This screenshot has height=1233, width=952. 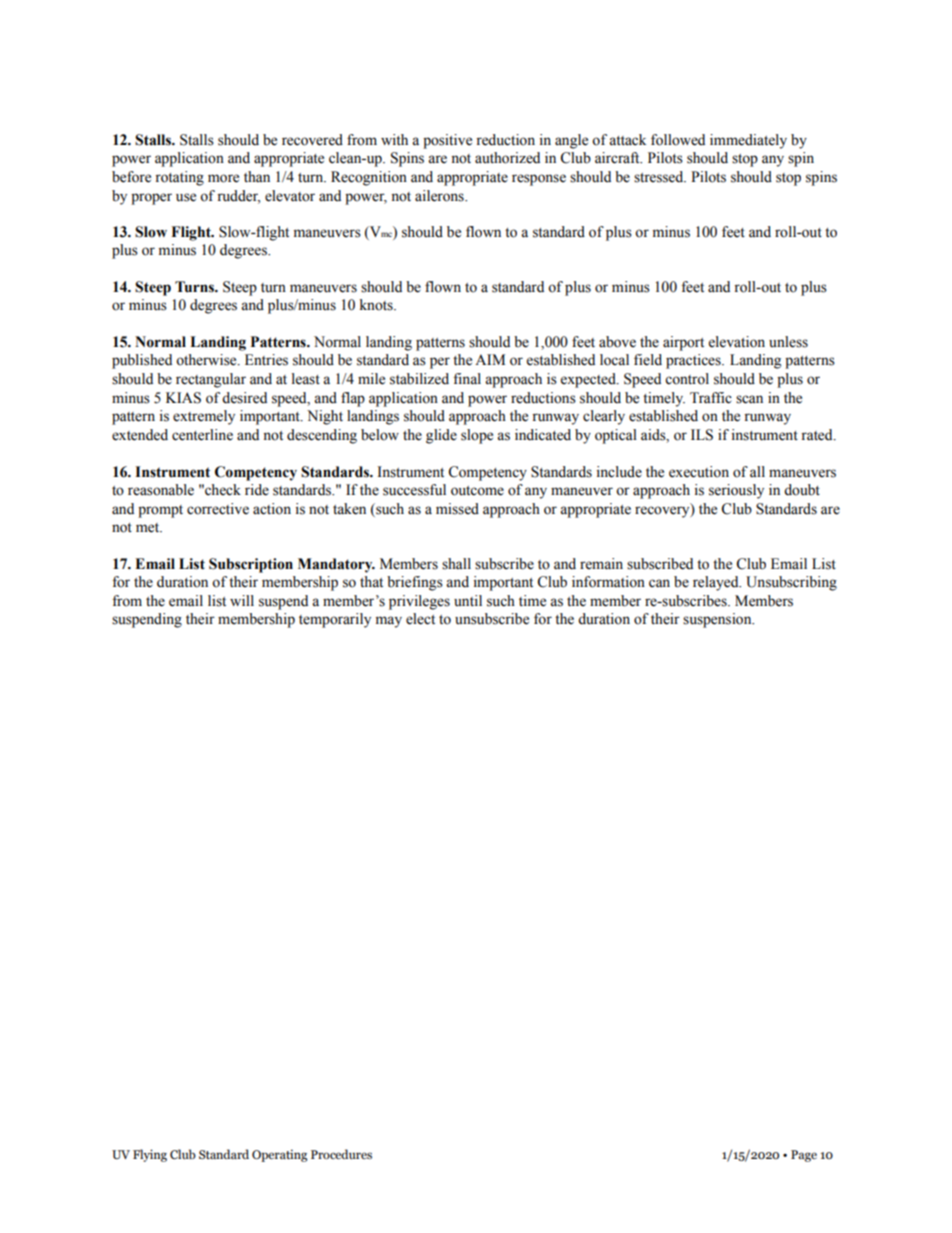 I want to click on temporarily, so click(x=335, y=620).
